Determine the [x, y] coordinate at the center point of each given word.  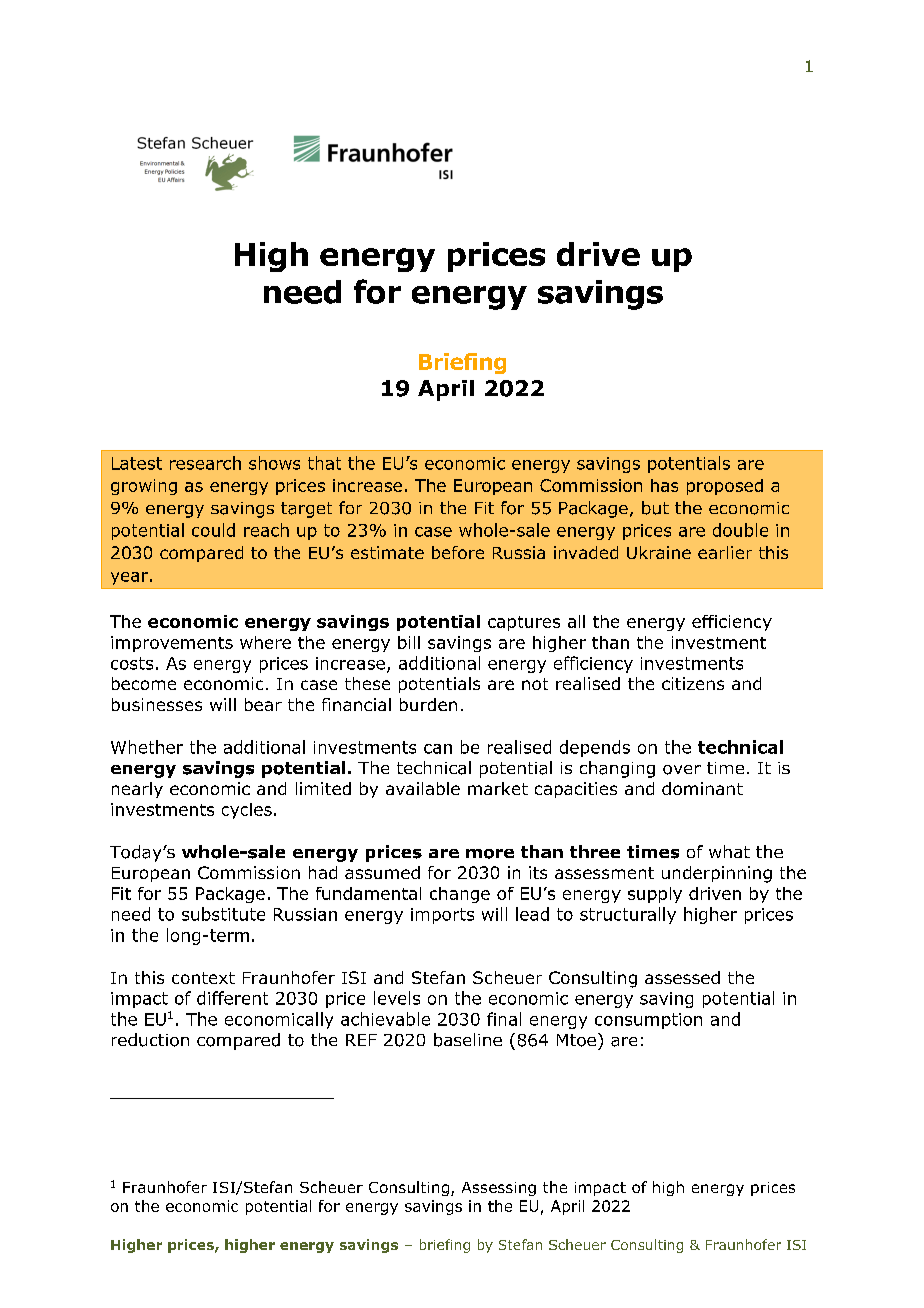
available [423, 788]
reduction [150, 1040]
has [664, 485]
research [205, 463]
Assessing [499, 1189]
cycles [247, 811]
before [458, 552]
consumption [648, 1021]
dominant [702, 788]
